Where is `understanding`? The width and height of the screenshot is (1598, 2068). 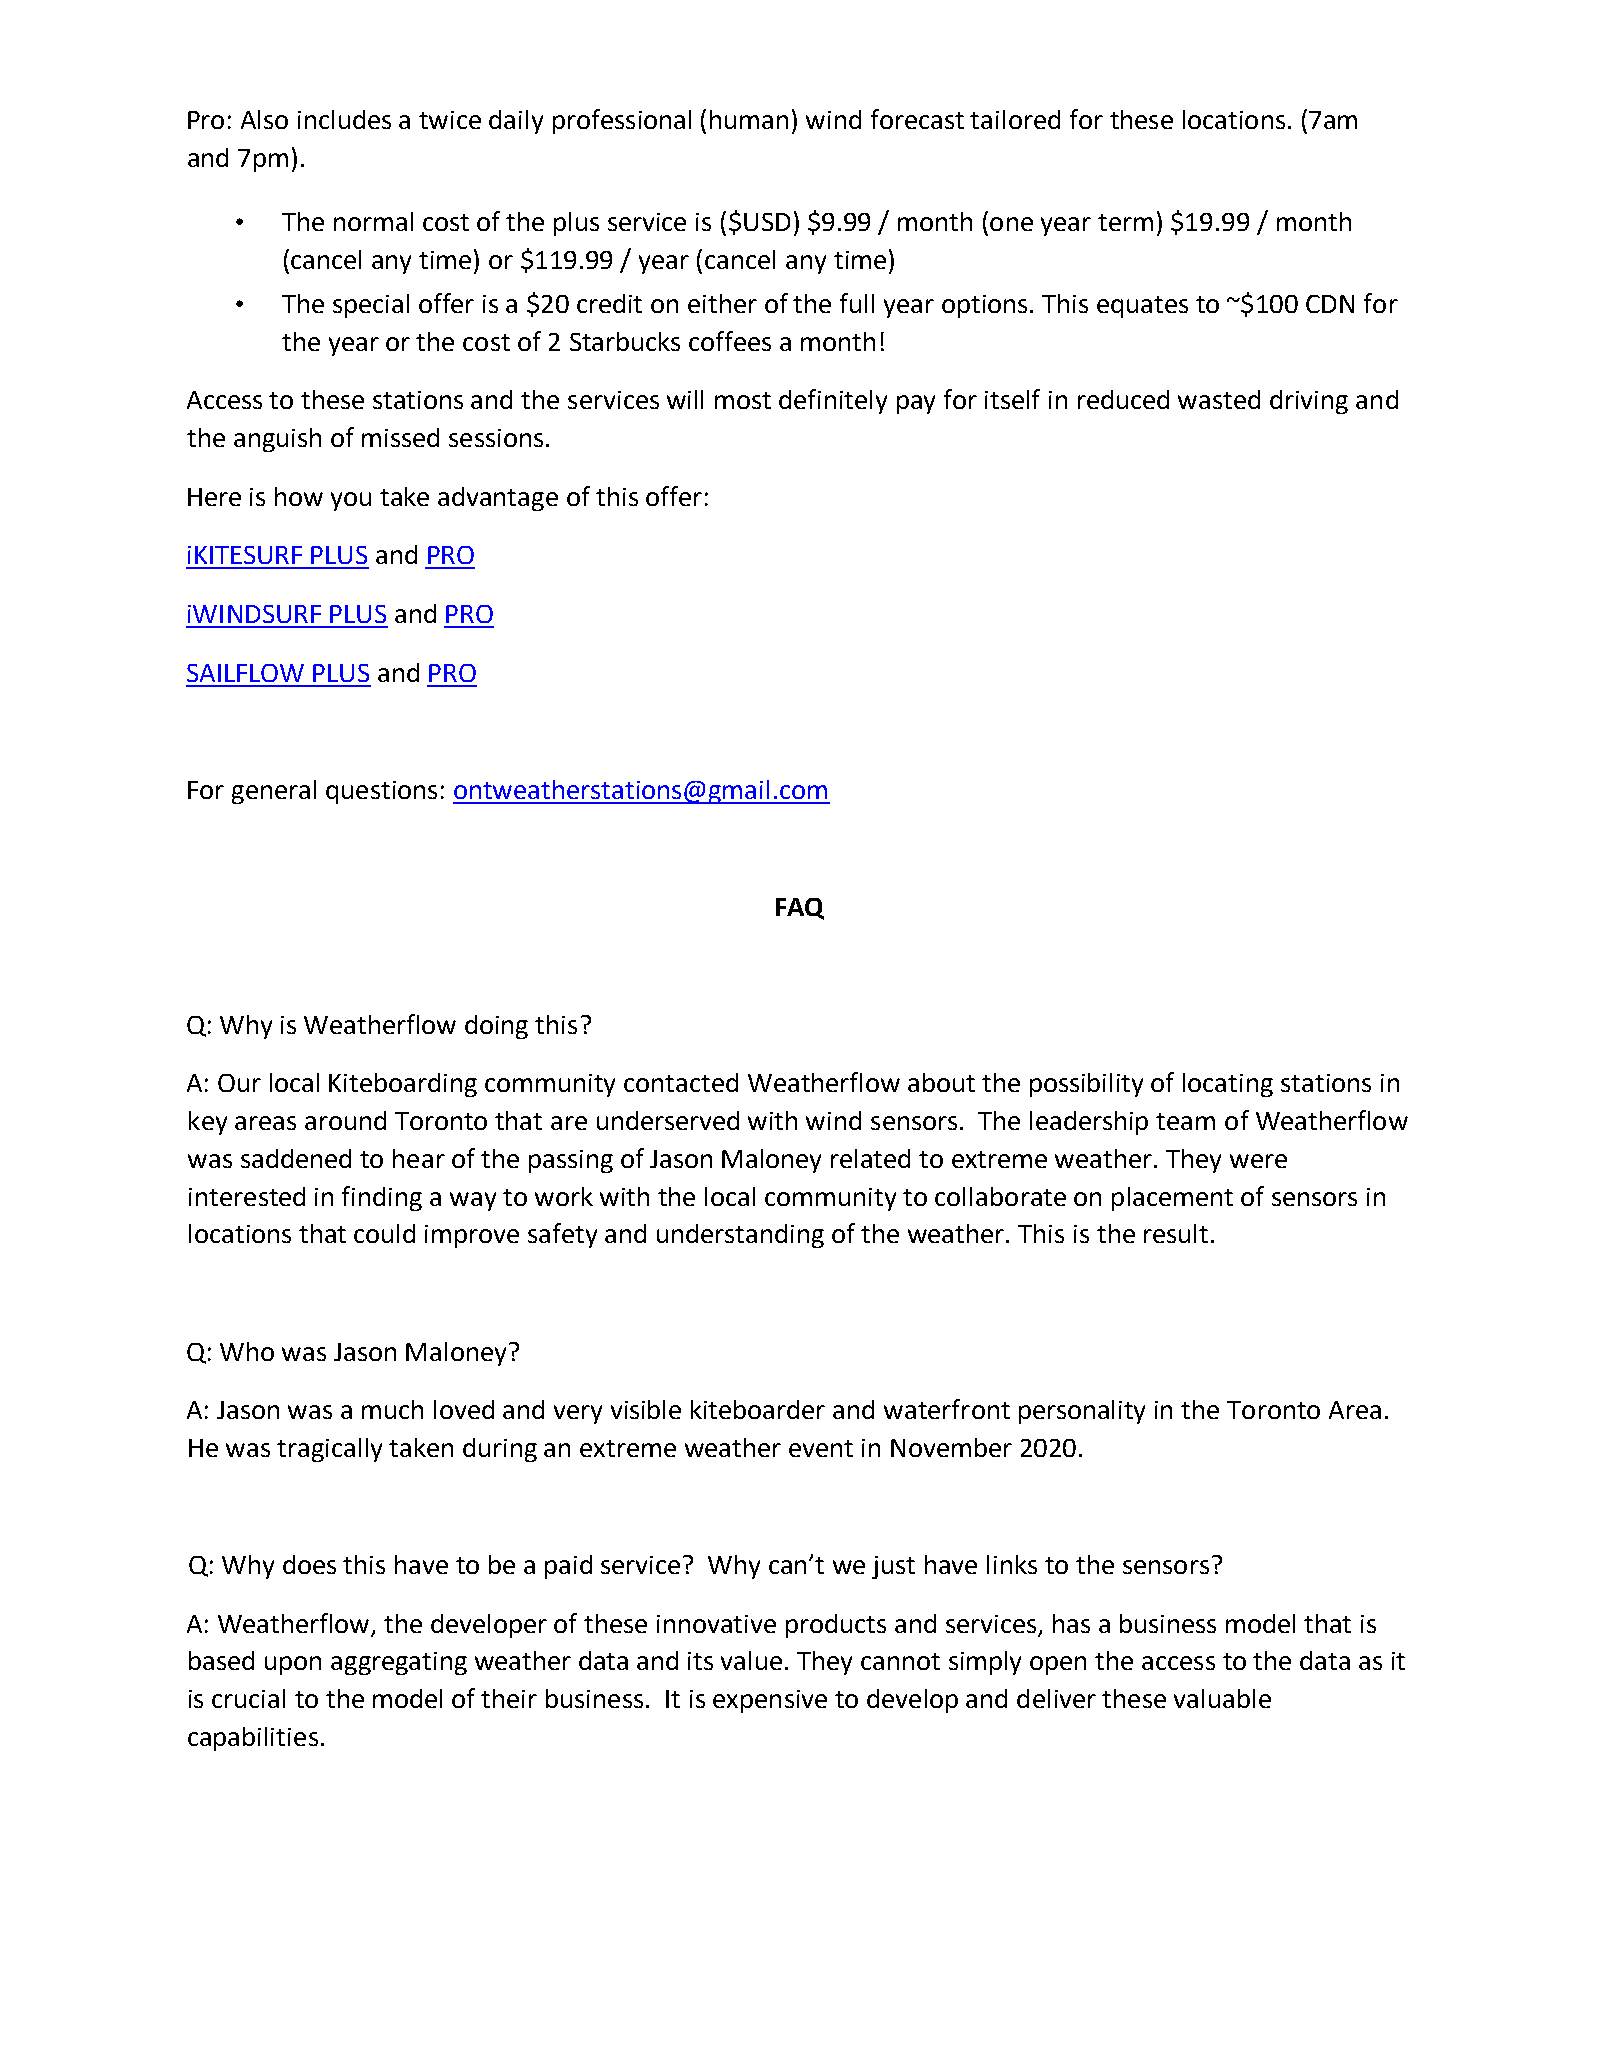
understanding is located at coordinates (740, 1236).
